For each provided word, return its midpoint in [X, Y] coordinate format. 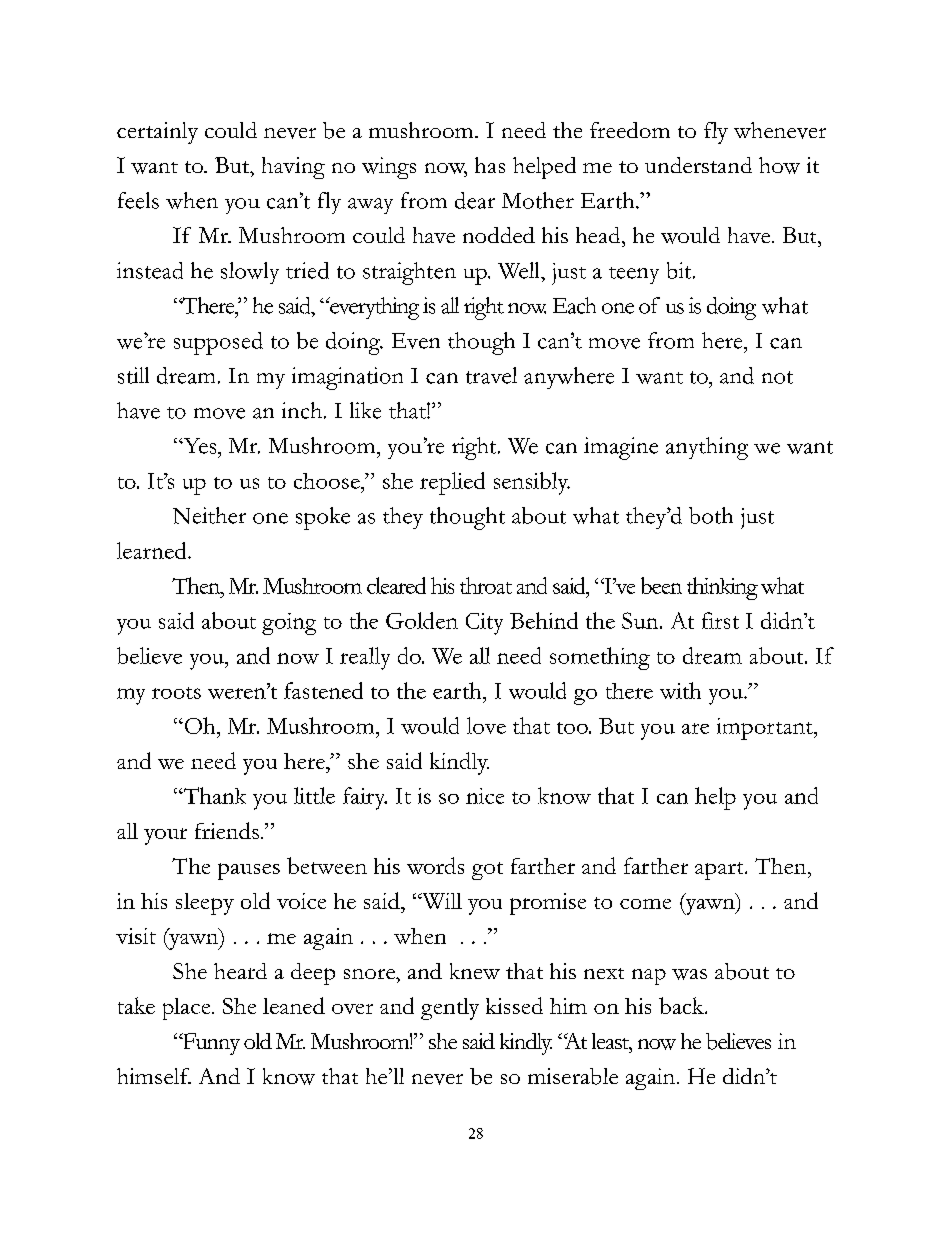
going [289, 624]
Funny [210, 1044]
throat [486, 585]
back [682, 1005]
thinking [722, 588]
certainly [157, 133]
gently [450, 1009]
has [490, 165]
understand [698, 165]
